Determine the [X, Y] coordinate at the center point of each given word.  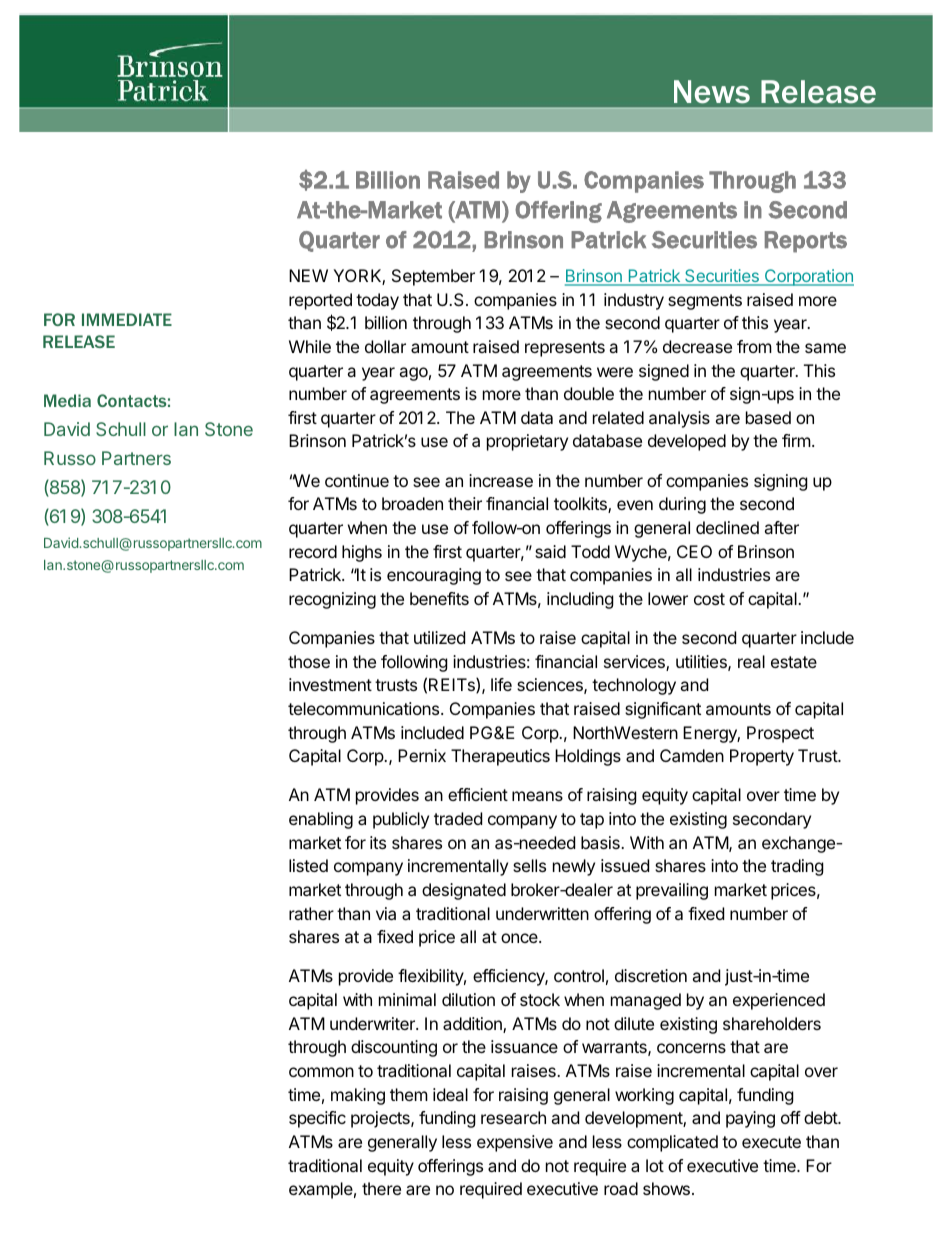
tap [592, 821]
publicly [401, 820]
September [433, 277]
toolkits [581, 505]
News [712, 92]
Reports [806, 242]
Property [762, 757]
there [381, 1188]
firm [796, 440]
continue [357, 480]
